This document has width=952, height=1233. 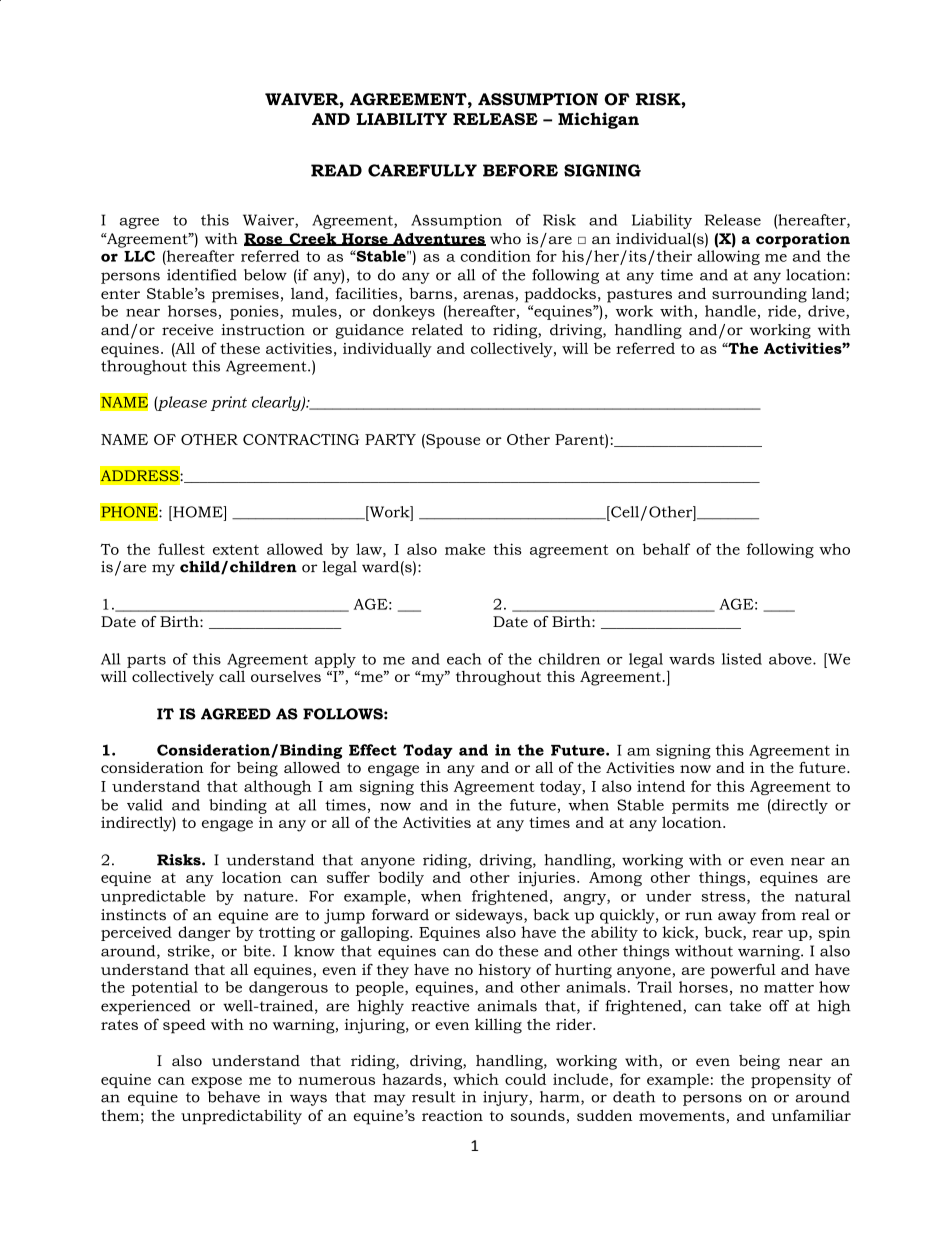 I want to click on PARTY, so click(x=390, y=439).
